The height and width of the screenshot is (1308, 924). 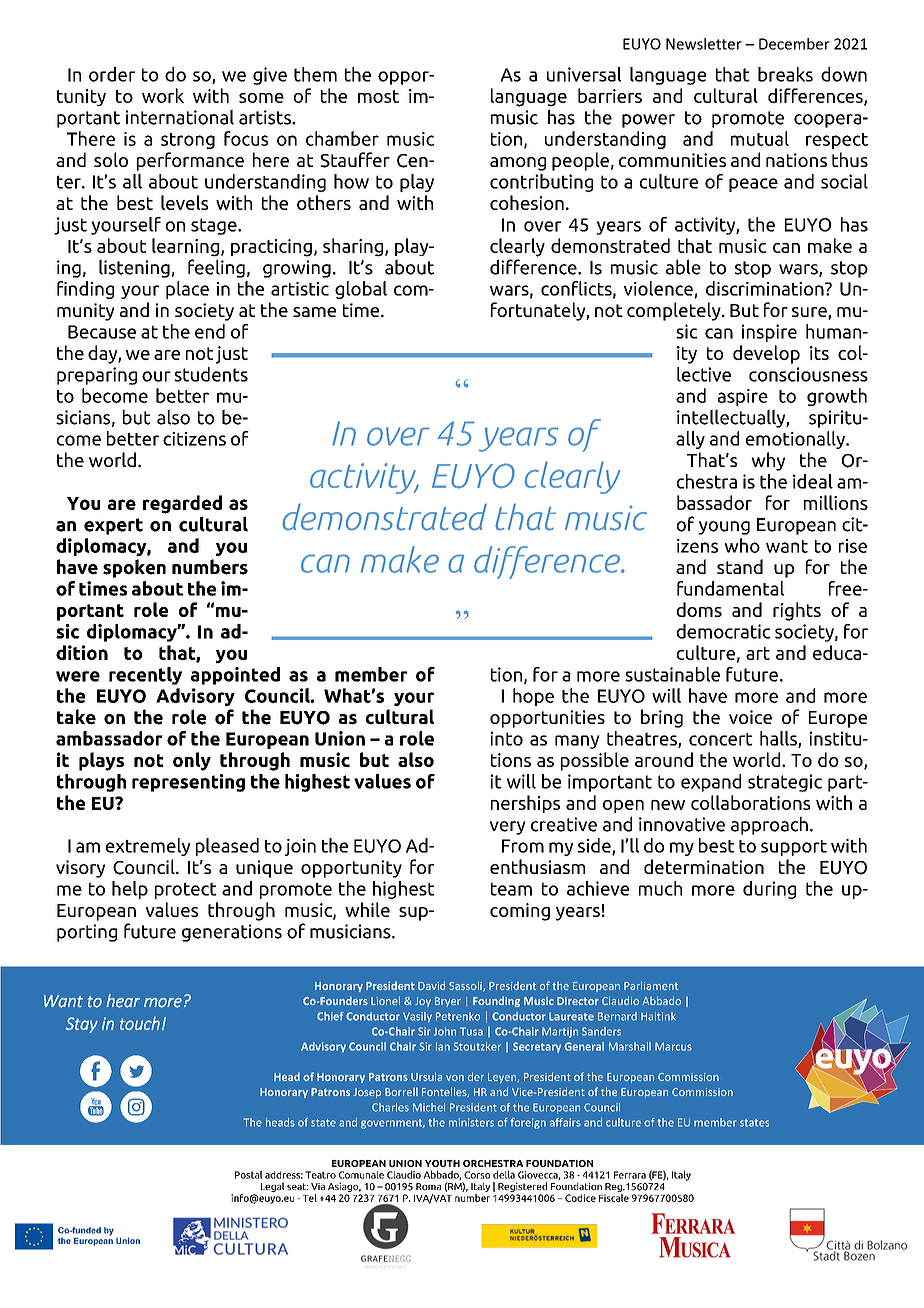 What do you see at coordinates (134, 568) in the screenshot?
I see `spoken` at bounding box center [134, 568].
